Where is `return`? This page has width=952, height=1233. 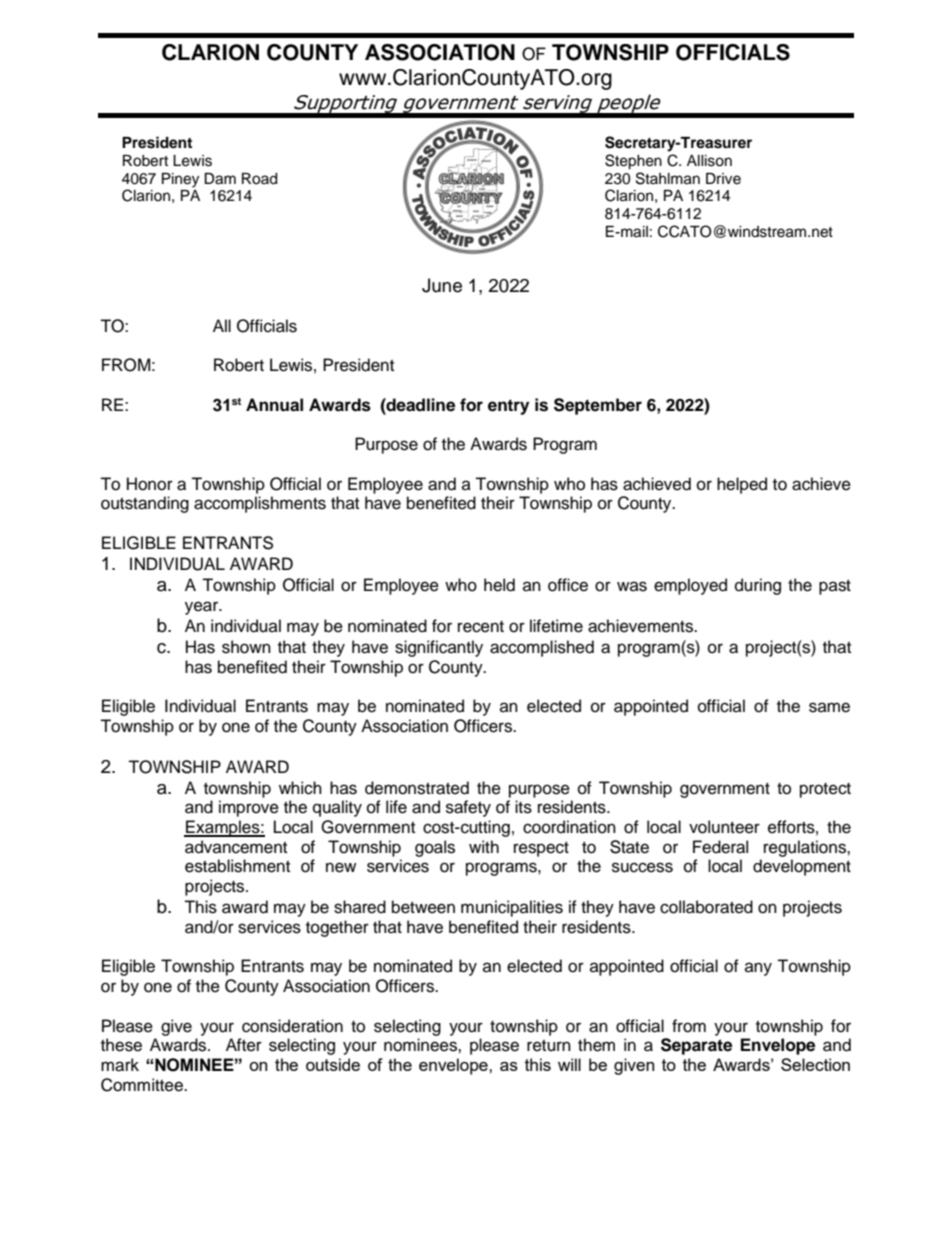 return is located at coordinates (549, 1046).
